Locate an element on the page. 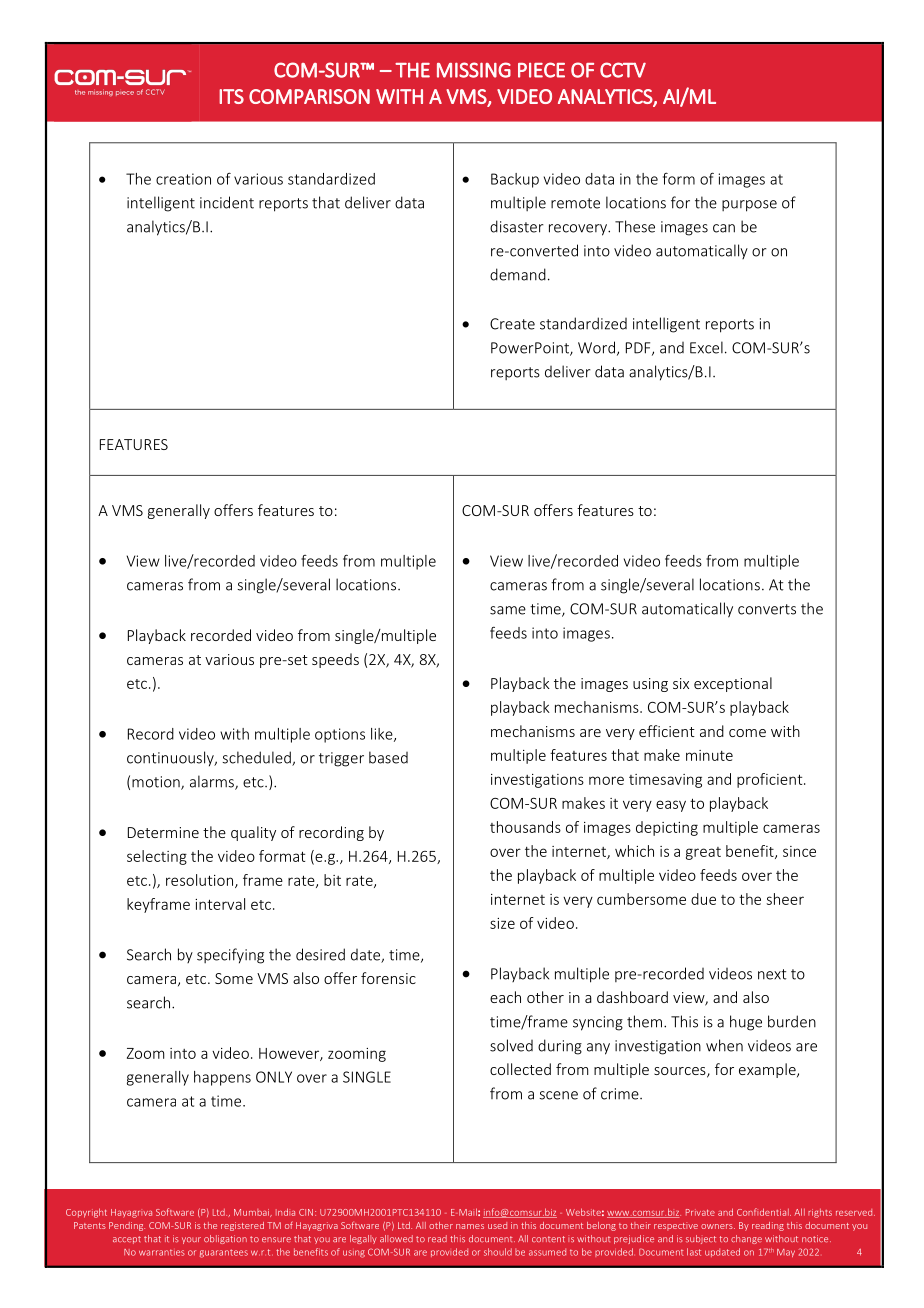  CCTV is located at coordinates (623, 70).
